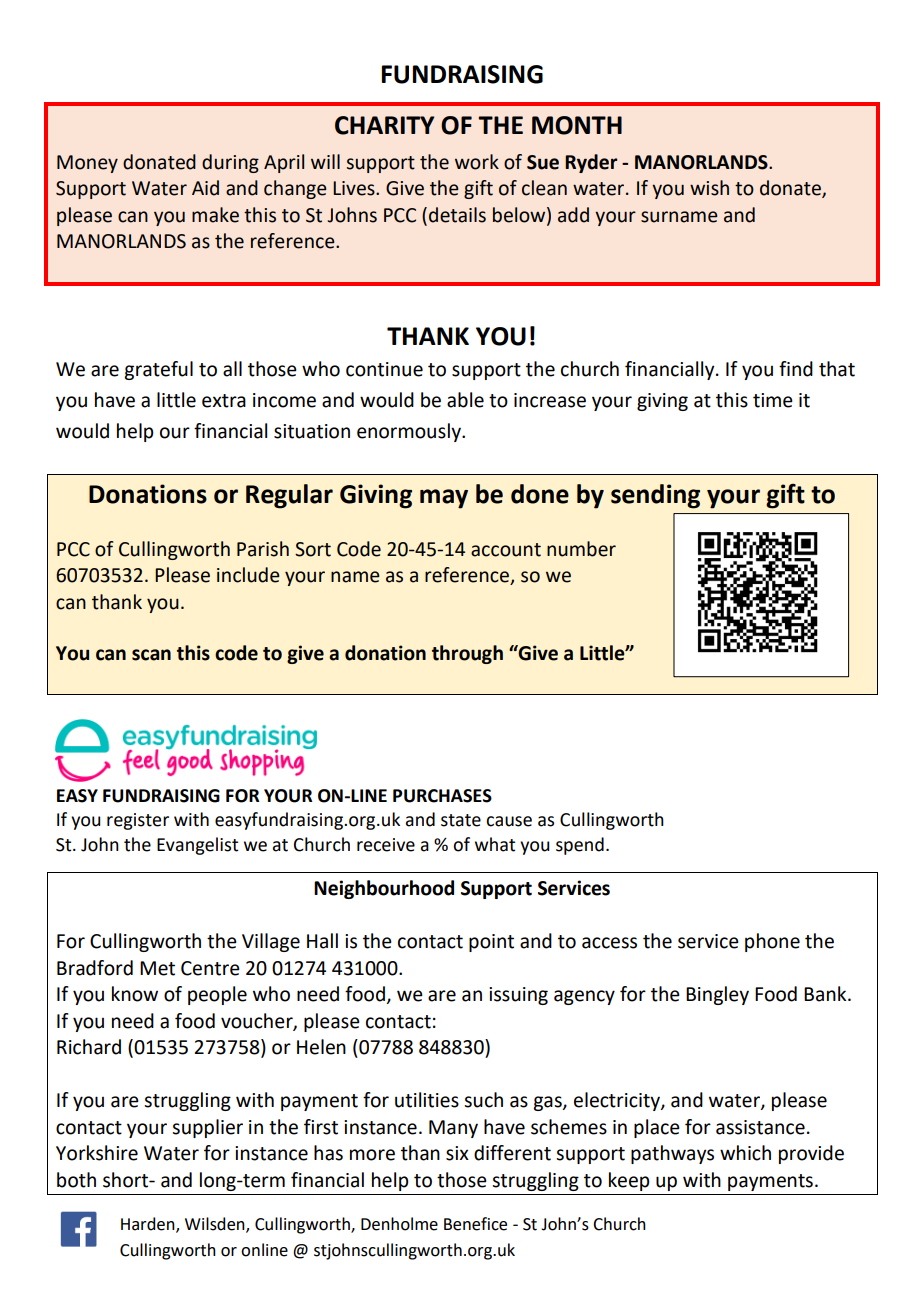 This page has height=1308, width=924. I want to click on sending, so click(655, 496).
